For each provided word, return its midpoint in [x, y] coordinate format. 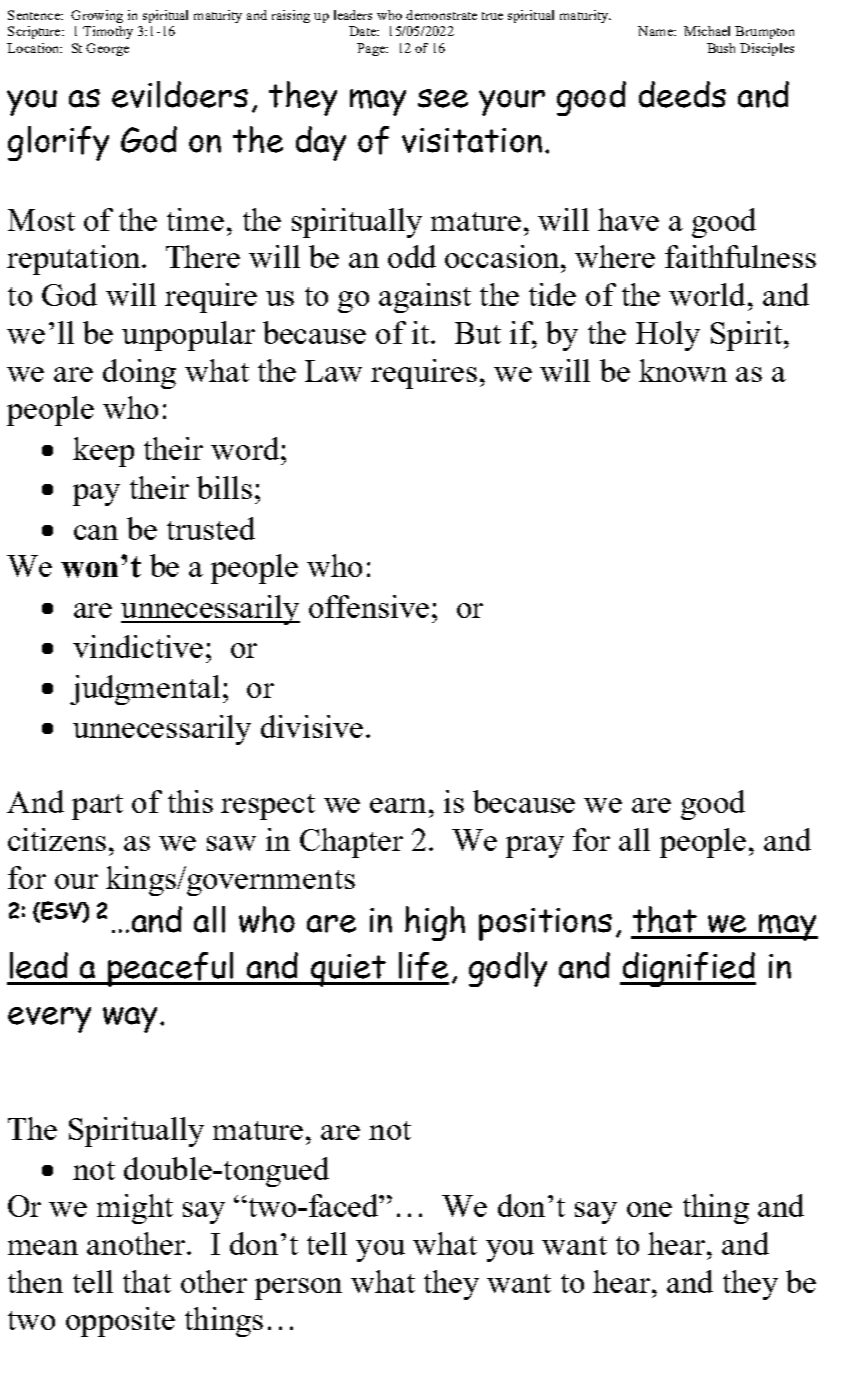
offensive [369, 606]
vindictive [138, 646]
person [298, 1289]
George [107, 49]
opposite [120, 1322]
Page [372, 49]
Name [656, 31]
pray [535, 847]
